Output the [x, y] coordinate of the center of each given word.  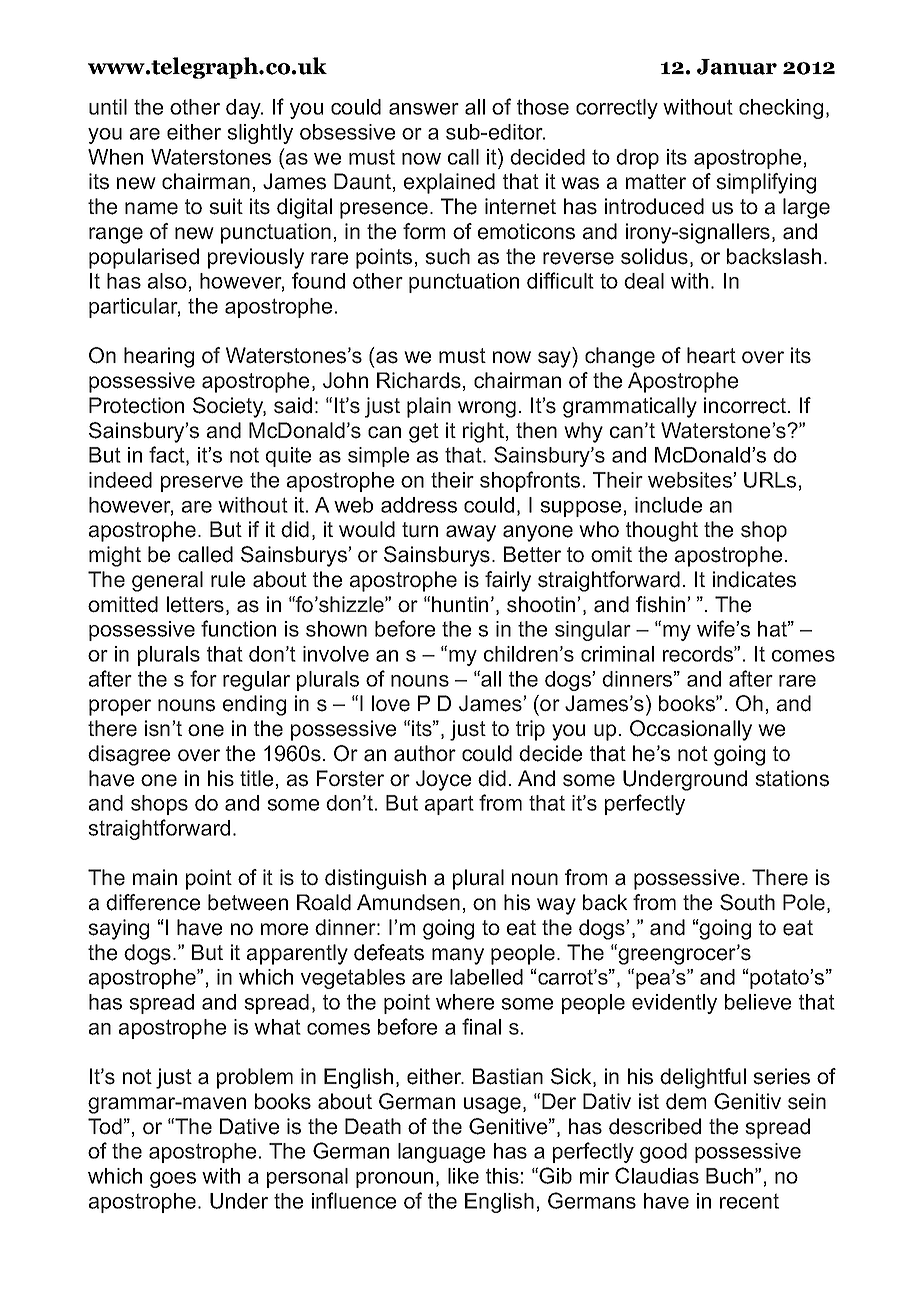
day [244, 109]
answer [424, 109]
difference [153, 902]
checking [781, 109]
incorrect [746, 405]
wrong [487, 409]
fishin [662, 604]
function [238, 628]
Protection [136, 405]
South [747, 902]
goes [173, 1180]
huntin [460, 604]
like [463, 1176]
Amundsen [408, 902]
